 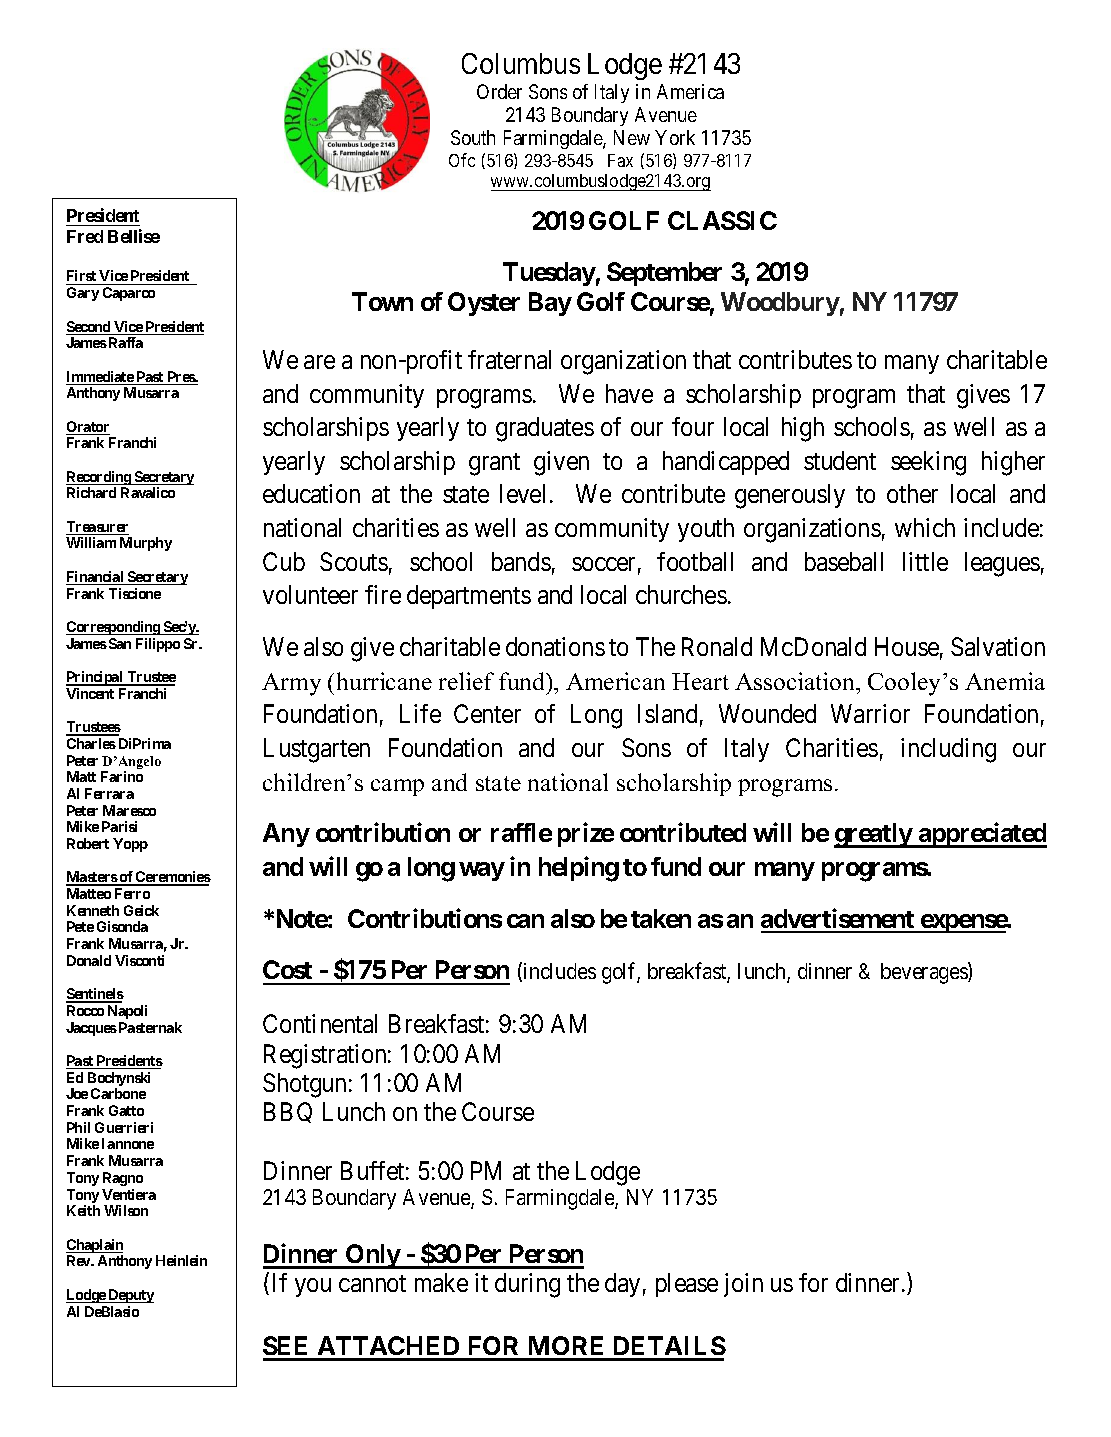 What do you see at coordinates (661, 918) in the image?
I see `taken` at bounding box center [661, 918].
